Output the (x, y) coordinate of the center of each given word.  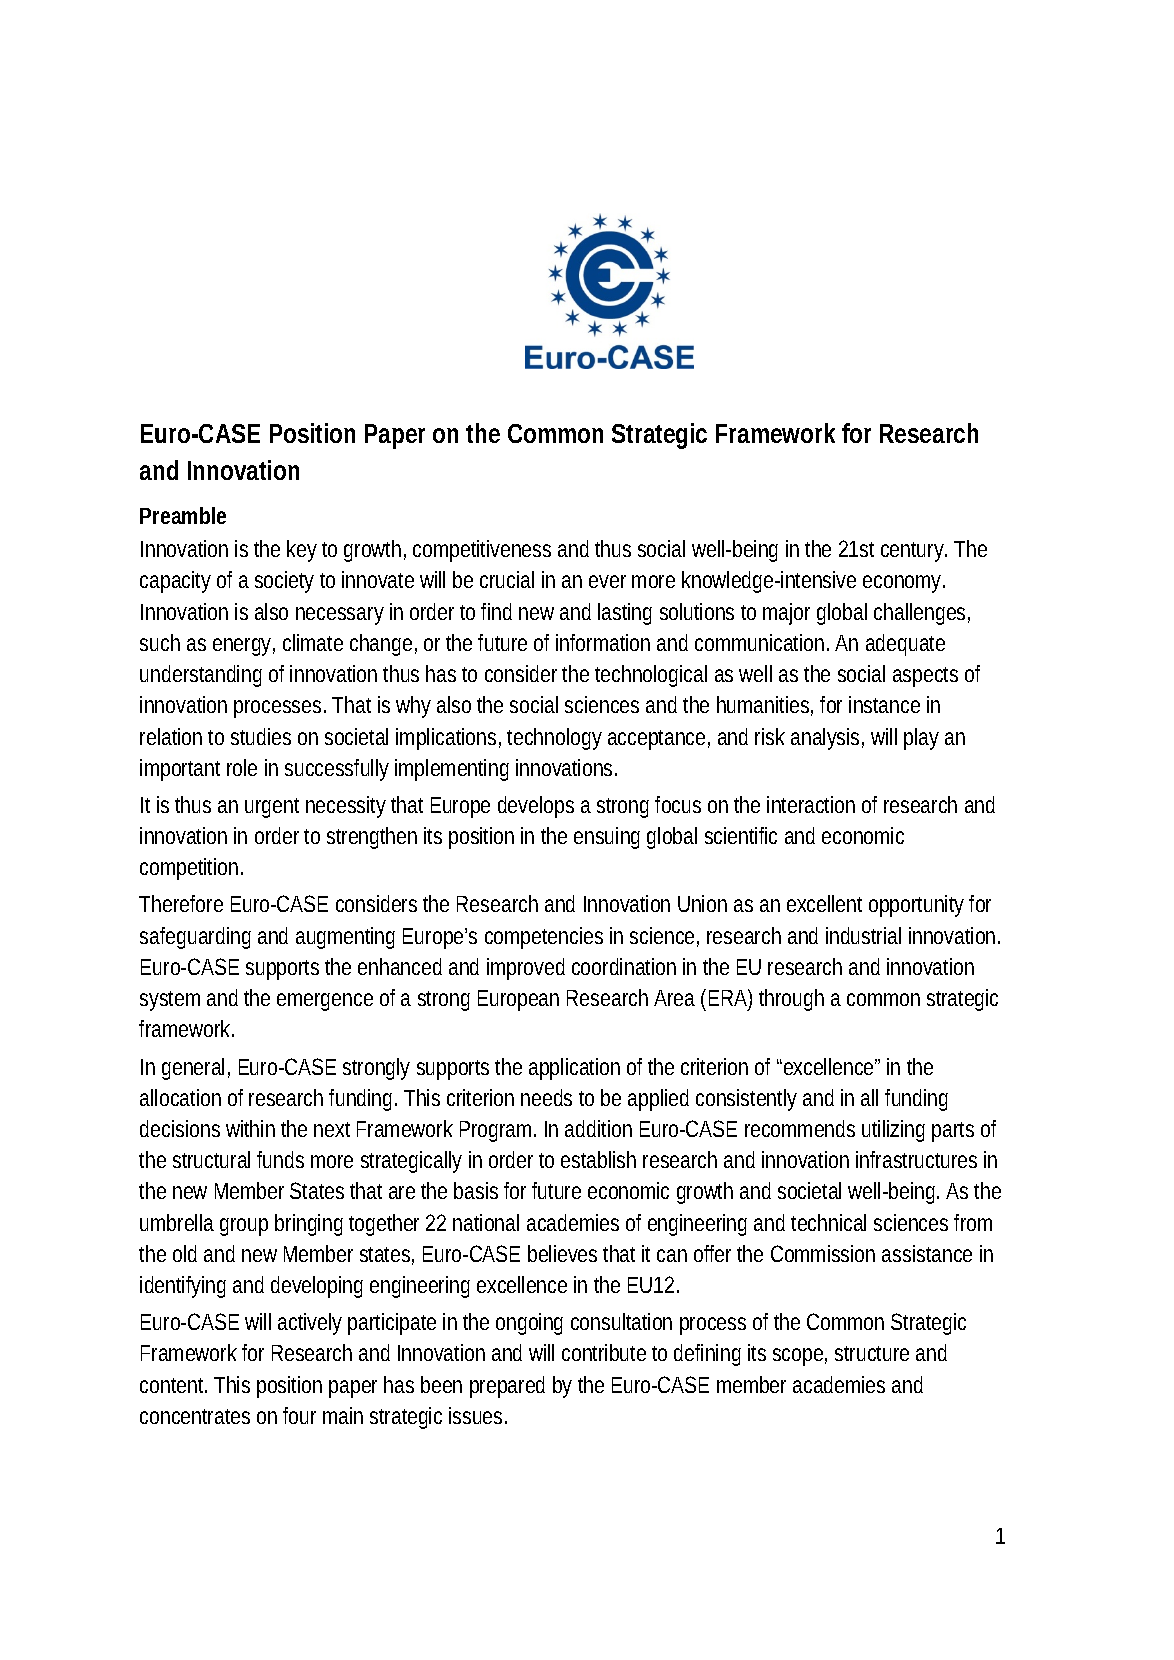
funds (280, 1159)
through (791, 1000)
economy (904, 584)
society (284, 582)
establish (598, 1159)
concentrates (195, 1416)
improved (526, 969)
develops (536, 807)
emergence (325, 1002)
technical (828, 1222)
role (242, 767)
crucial (507, 579)
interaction (811, 804)
